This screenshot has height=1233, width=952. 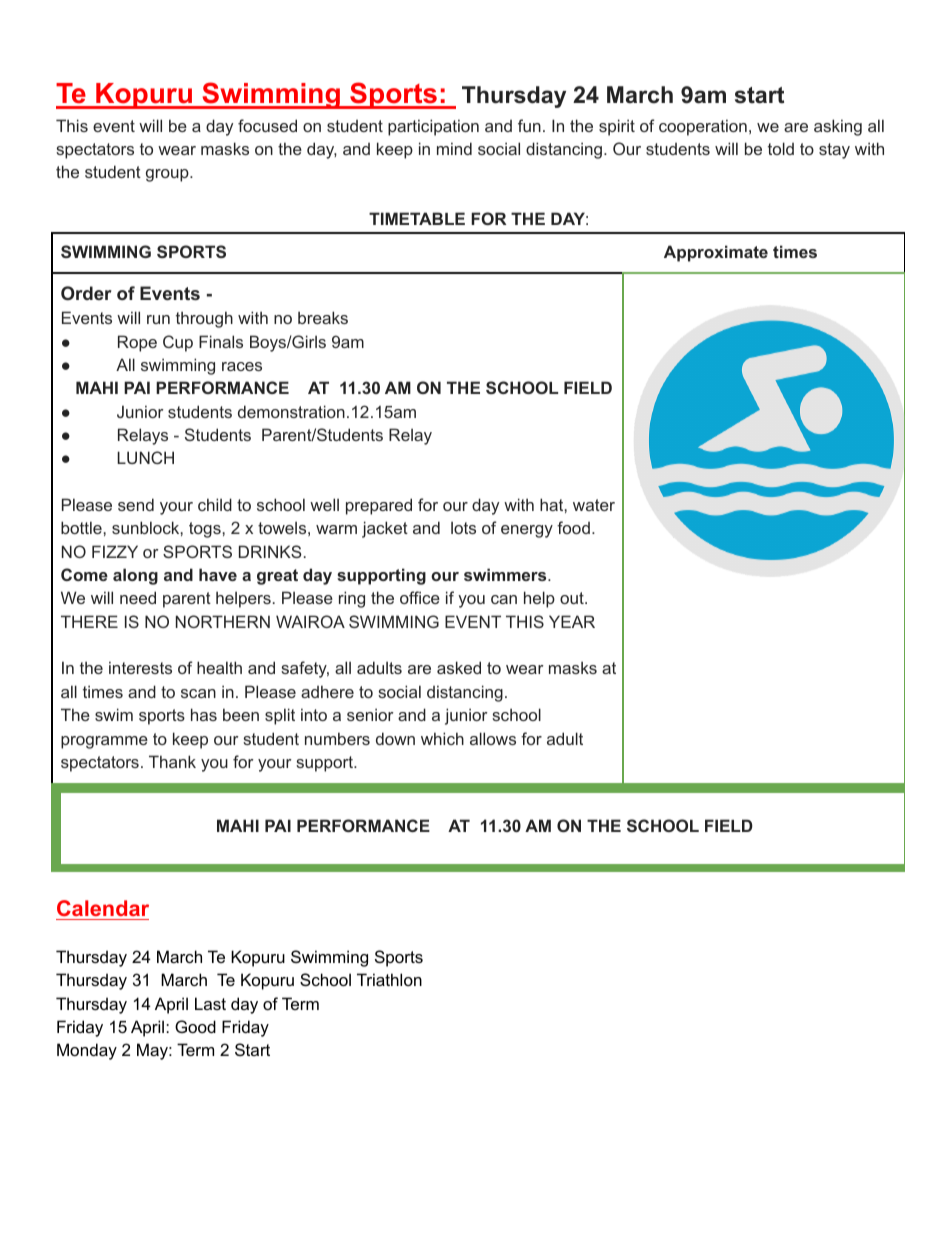 What do you see at coordinates (573, 598) in the screenshot?
I see `out` at bounding box center [573, 598].
